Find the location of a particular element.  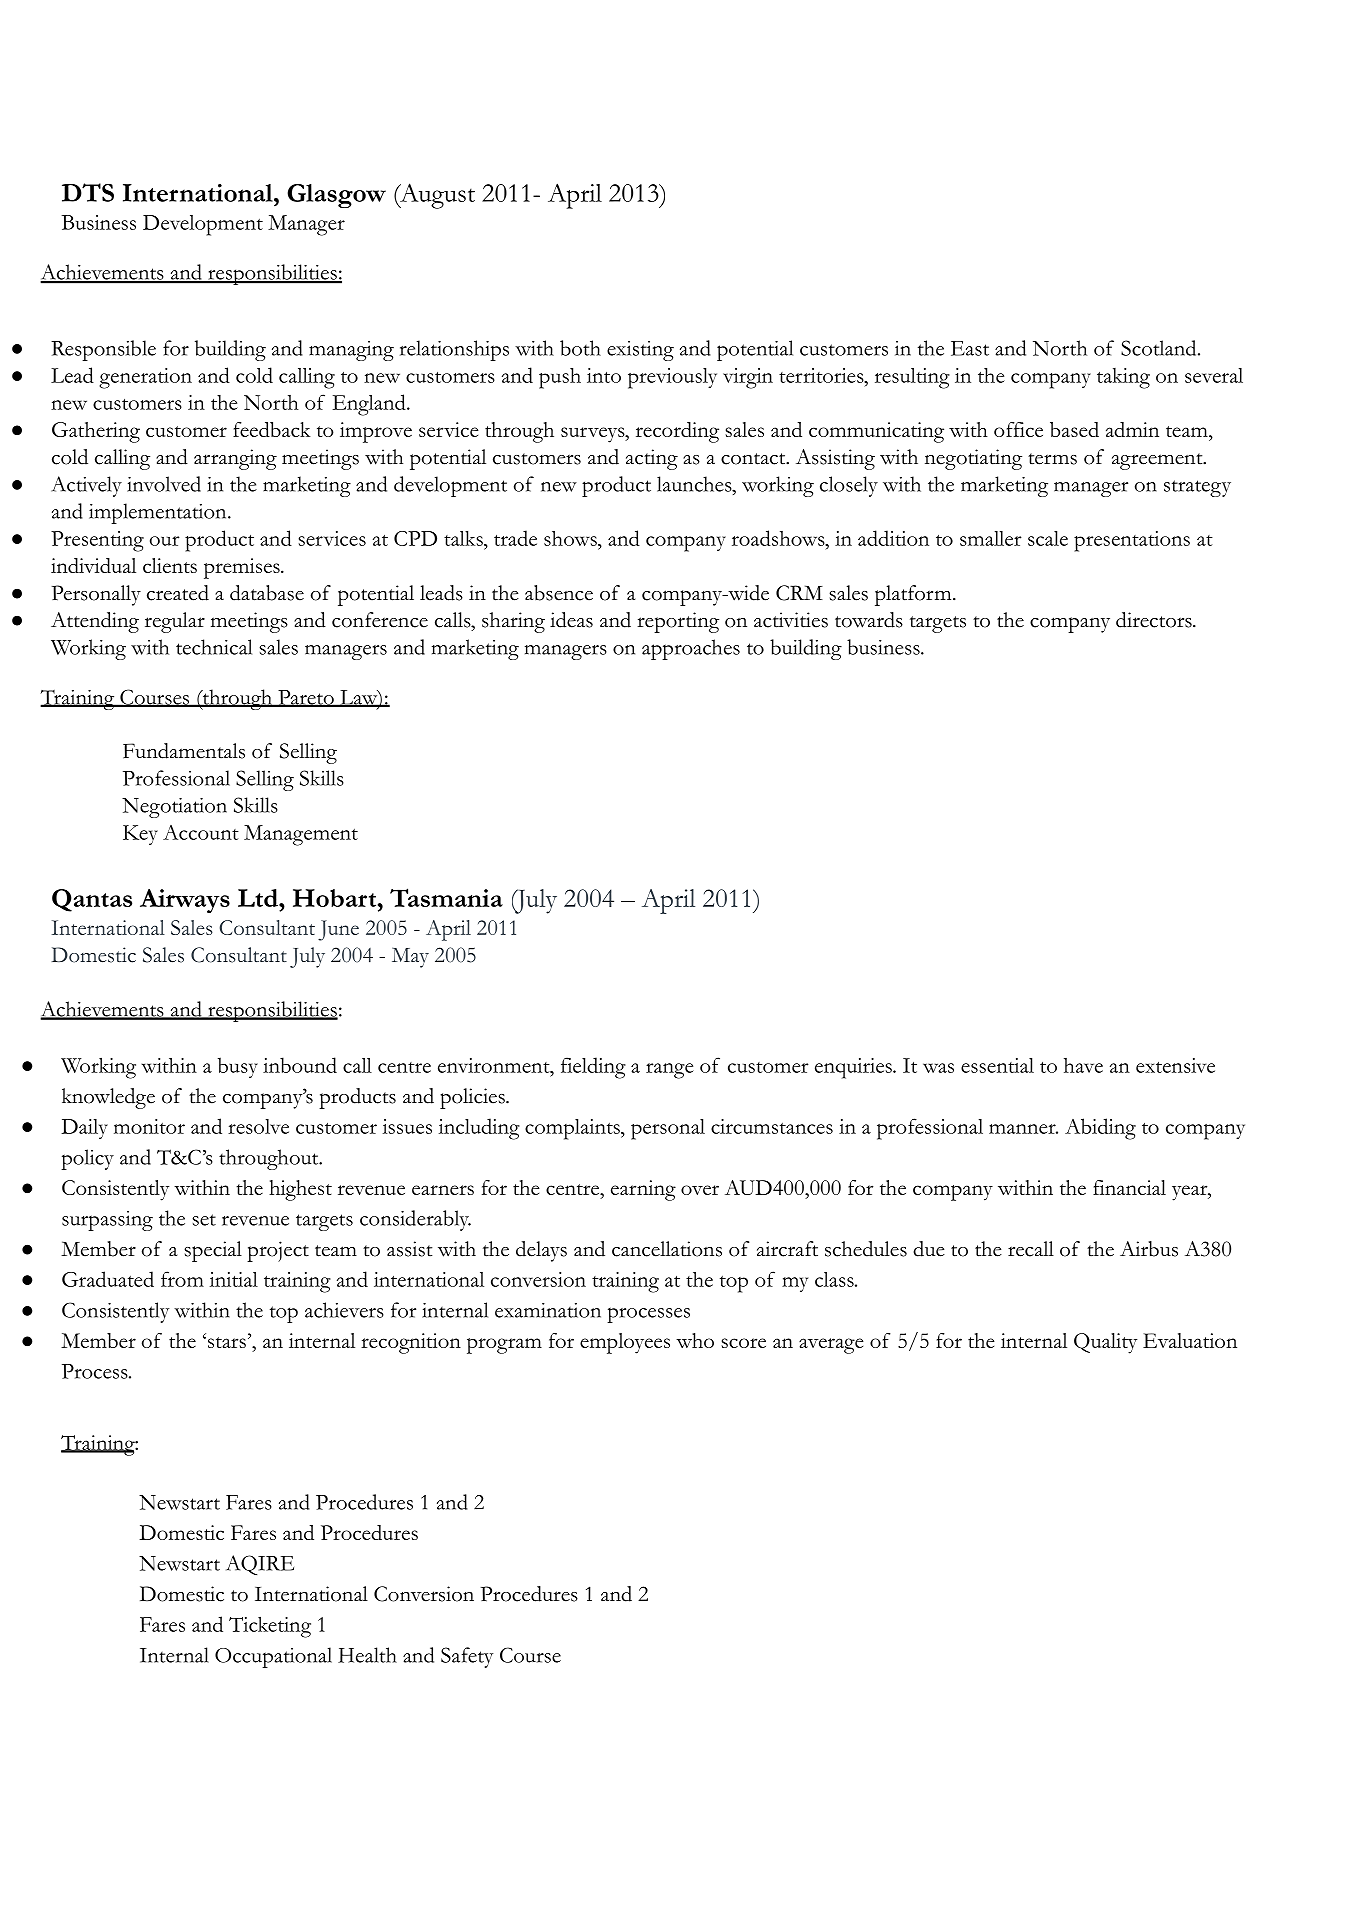

have is located at coordinates (1083, 1065).
